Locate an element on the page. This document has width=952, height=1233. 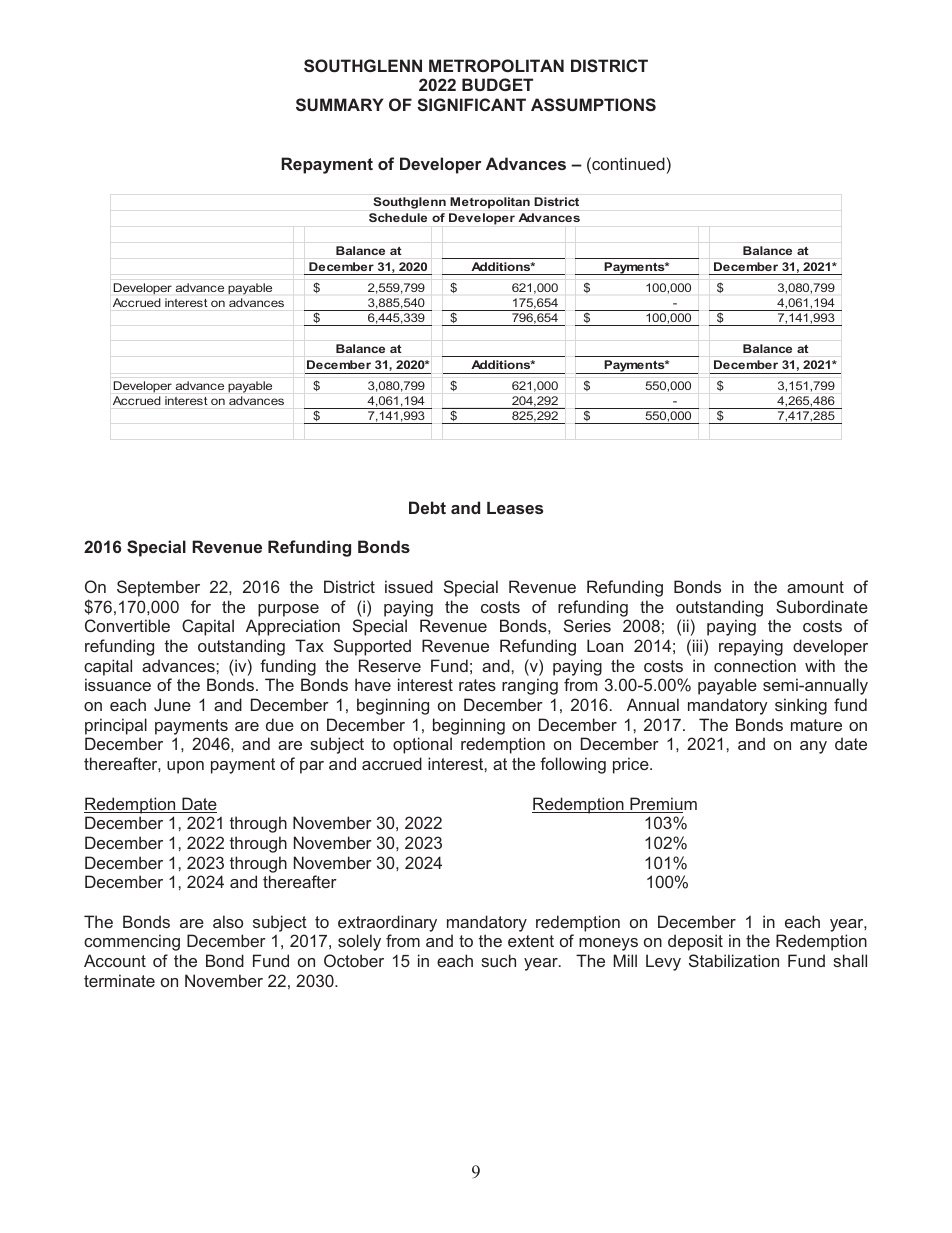
such is located at coordinates (498, 960).
